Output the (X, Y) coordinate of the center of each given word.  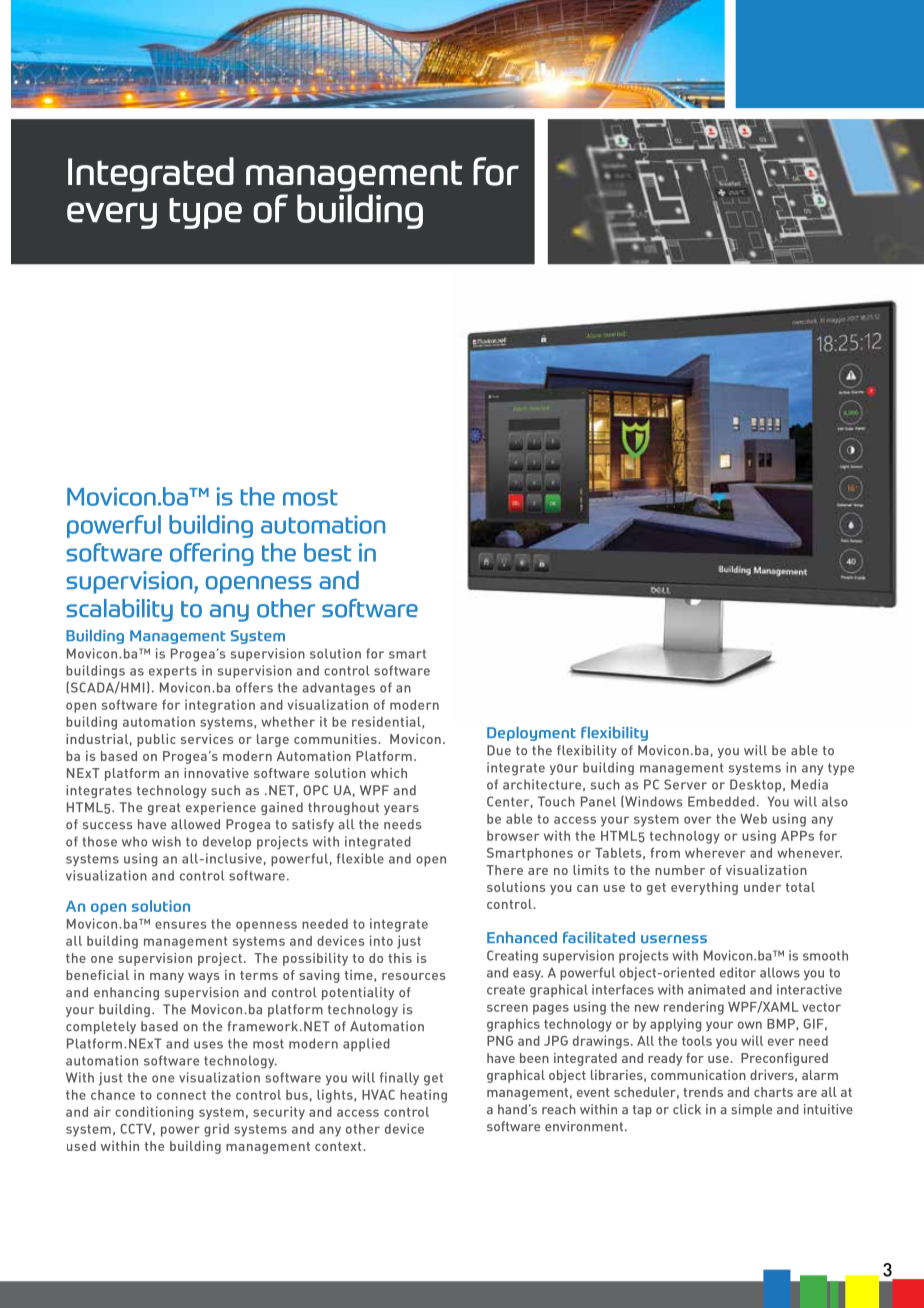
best (327, 552)
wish (166, 841)
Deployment (531, 734)
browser (513, 836)
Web (753, 819)
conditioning (154, 1113)
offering (212, 554)
